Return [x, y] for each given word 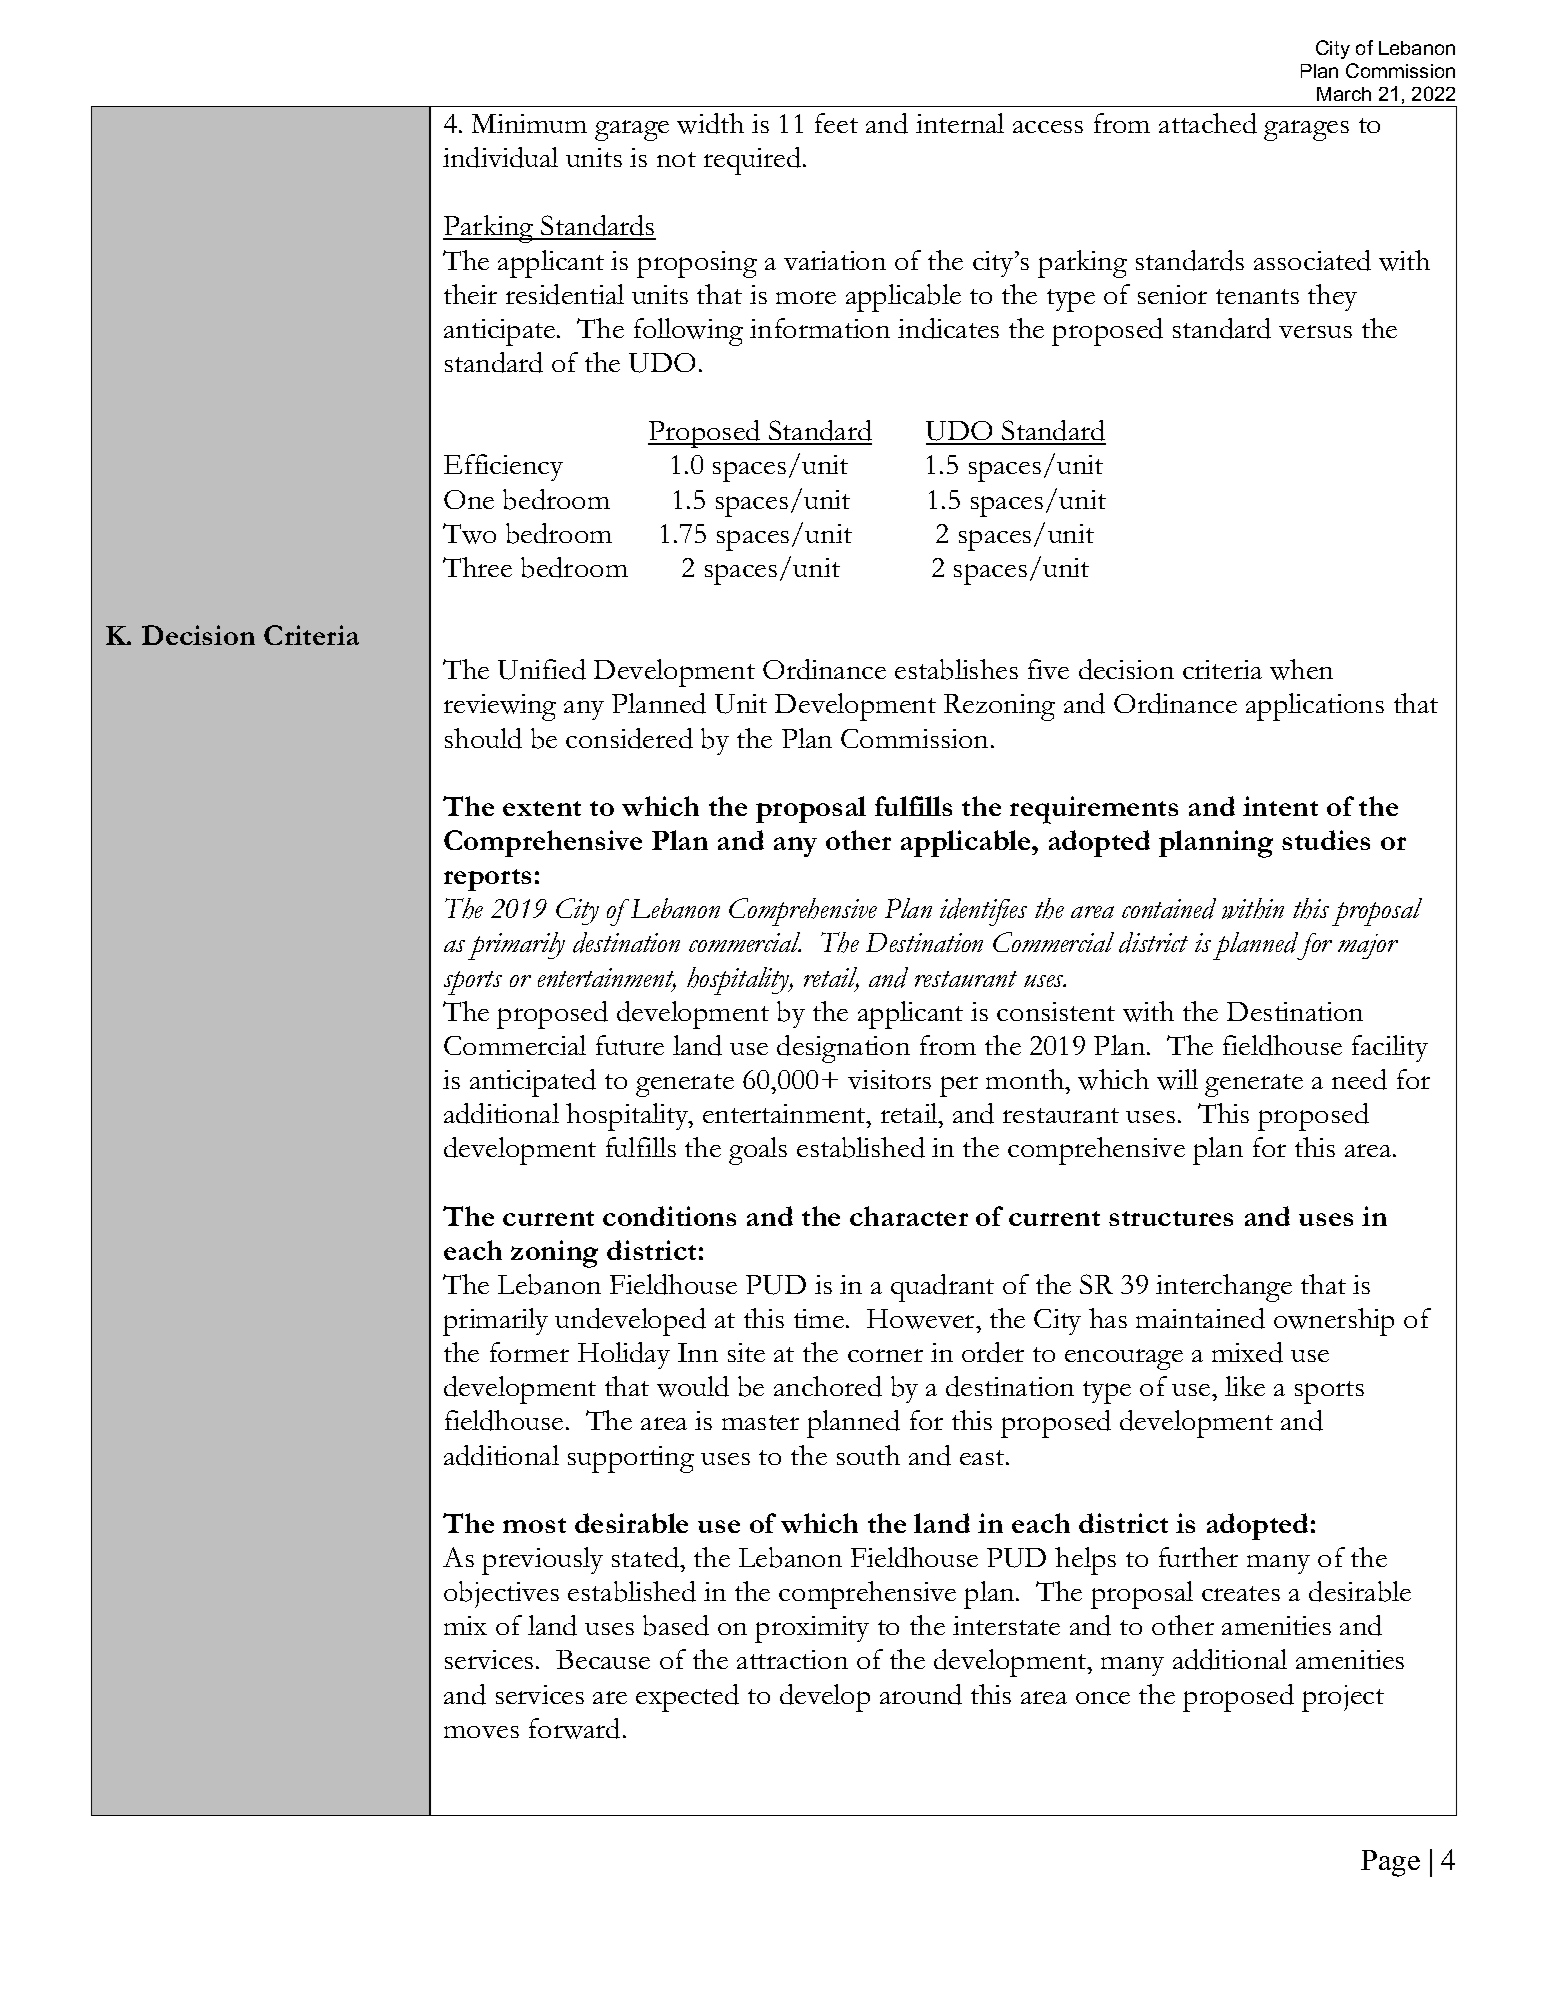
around [921, 1694]
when [1301, 669]
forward [574, 1728]
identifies [983, 912]
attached [1208, 123]
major [1368, 946]
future [630, 1045]
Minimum [529, 123]
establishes [956, 669]
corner [885, 1355]
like [1245, 1386]
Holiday [624, 1355]
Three [477, 567]
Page [1390, 1863]
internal [960, 123]
